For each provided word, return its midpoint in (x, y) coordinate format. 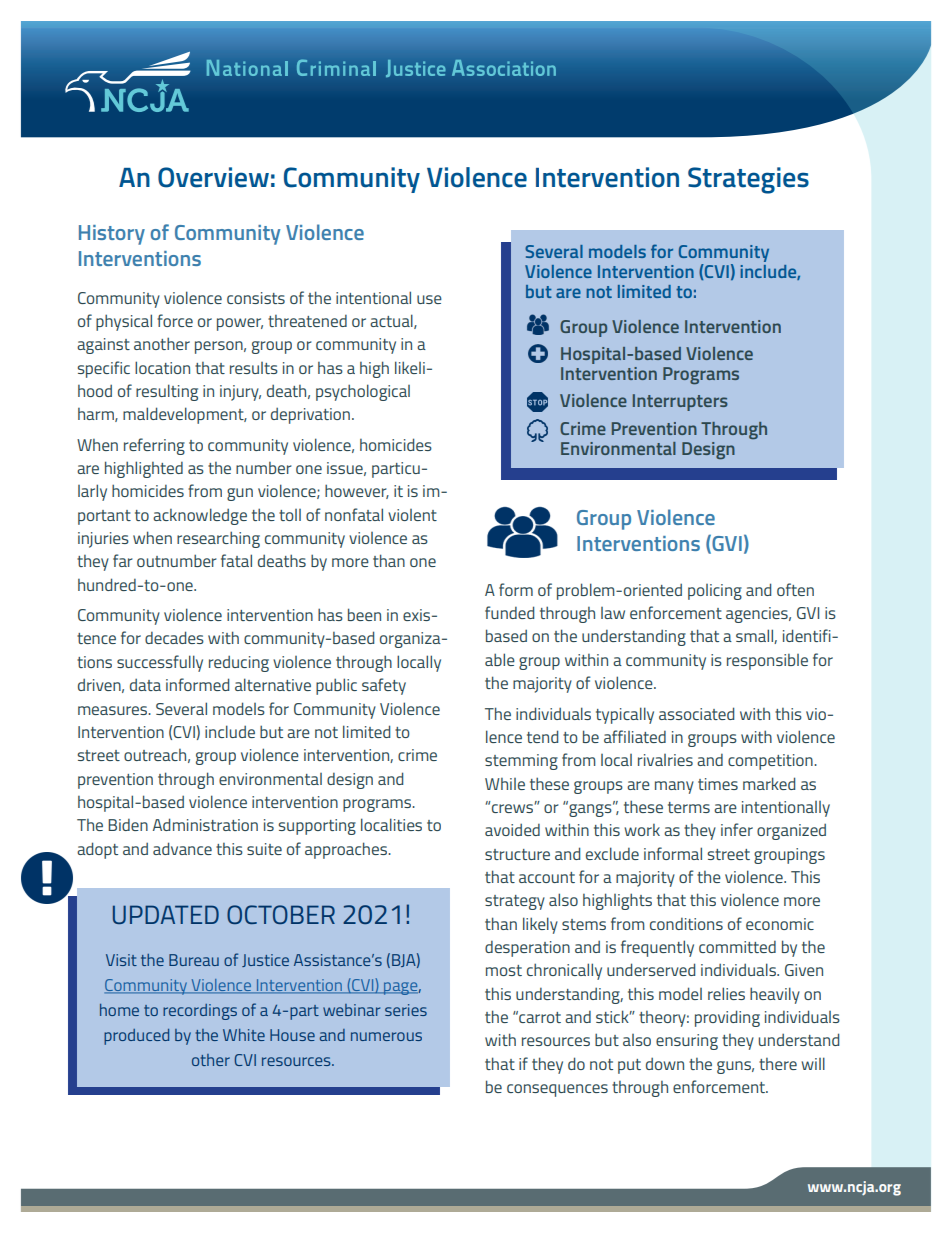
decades (174, 637)
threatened (307, 321)
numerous (386, 1036)
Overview (213, 177)
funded (509, 612)
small (755, 636)
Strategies (748, 180)
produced (136, 1037)
